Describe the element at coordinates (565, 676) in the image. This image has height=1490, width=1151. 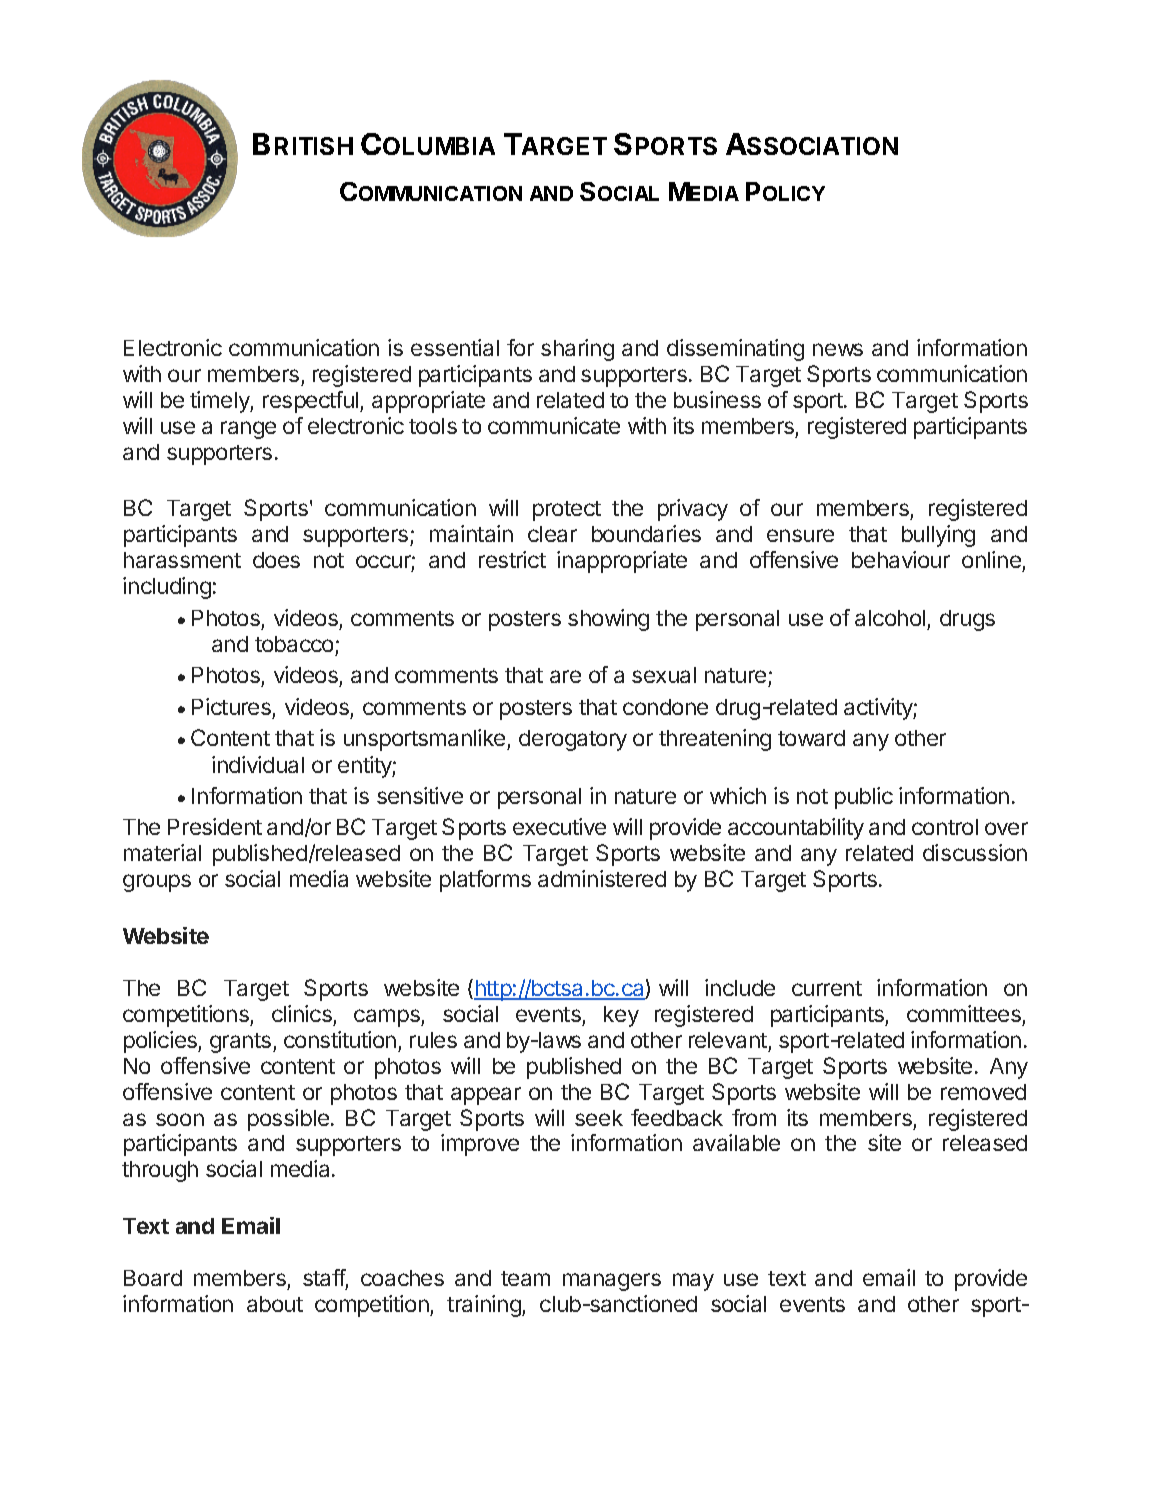
I see `are` at that location.
